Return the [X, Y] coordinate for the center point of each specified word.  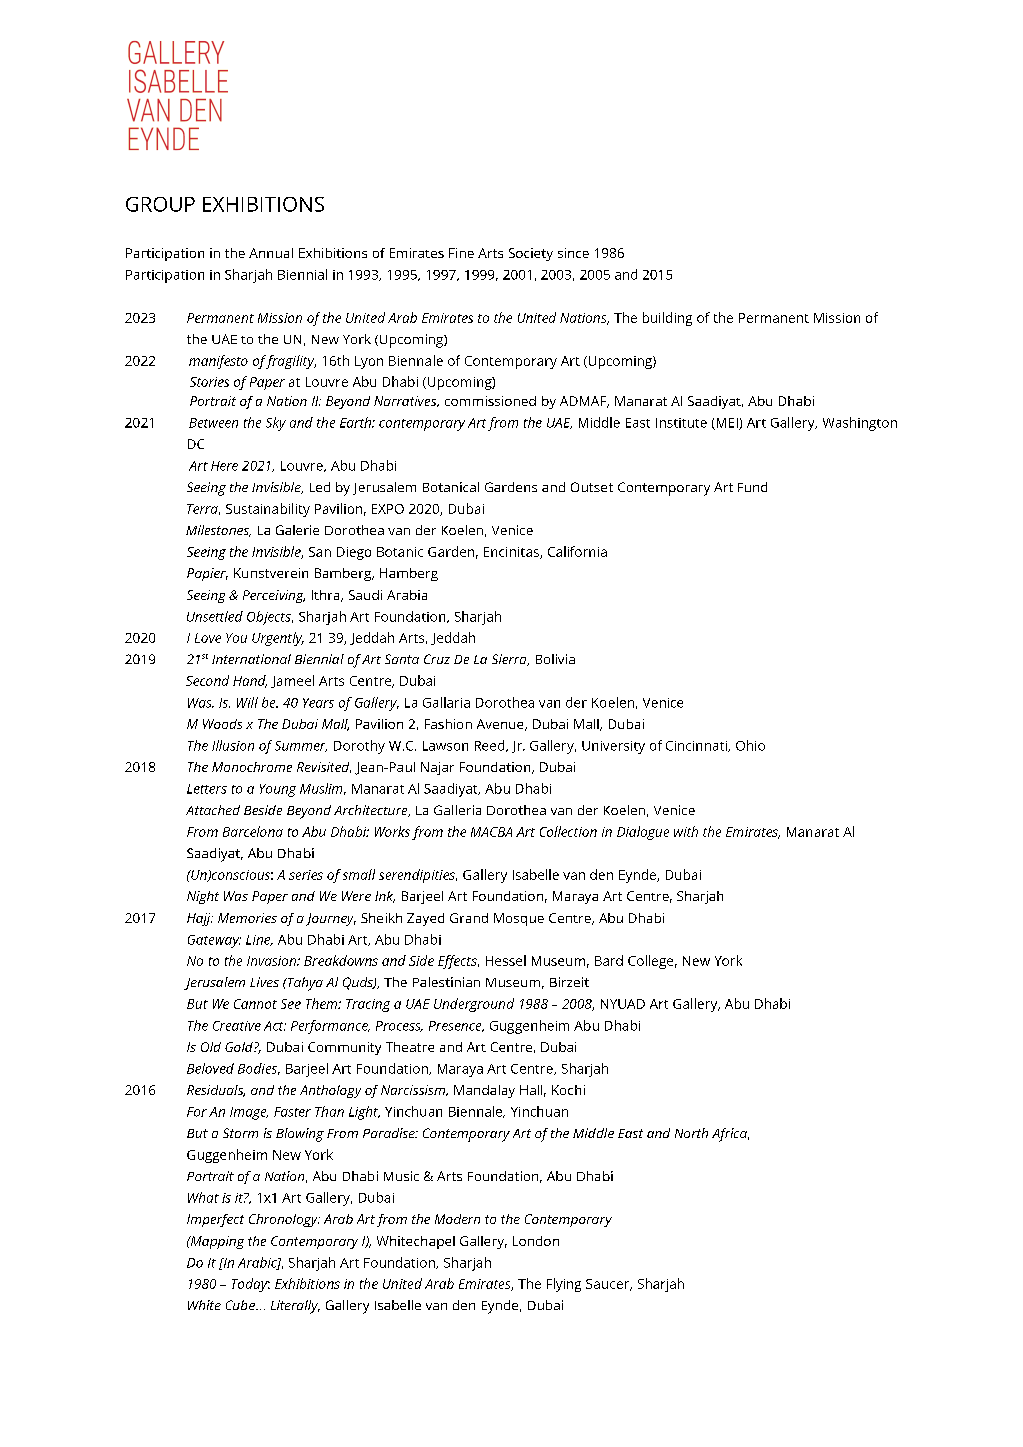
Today [251, 1285]
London [536, 1241]
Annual [271, 253]
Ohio [750, 745]
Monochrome [252, 767]
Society [531, 254]
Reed [491, 746]
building [667, 319]
